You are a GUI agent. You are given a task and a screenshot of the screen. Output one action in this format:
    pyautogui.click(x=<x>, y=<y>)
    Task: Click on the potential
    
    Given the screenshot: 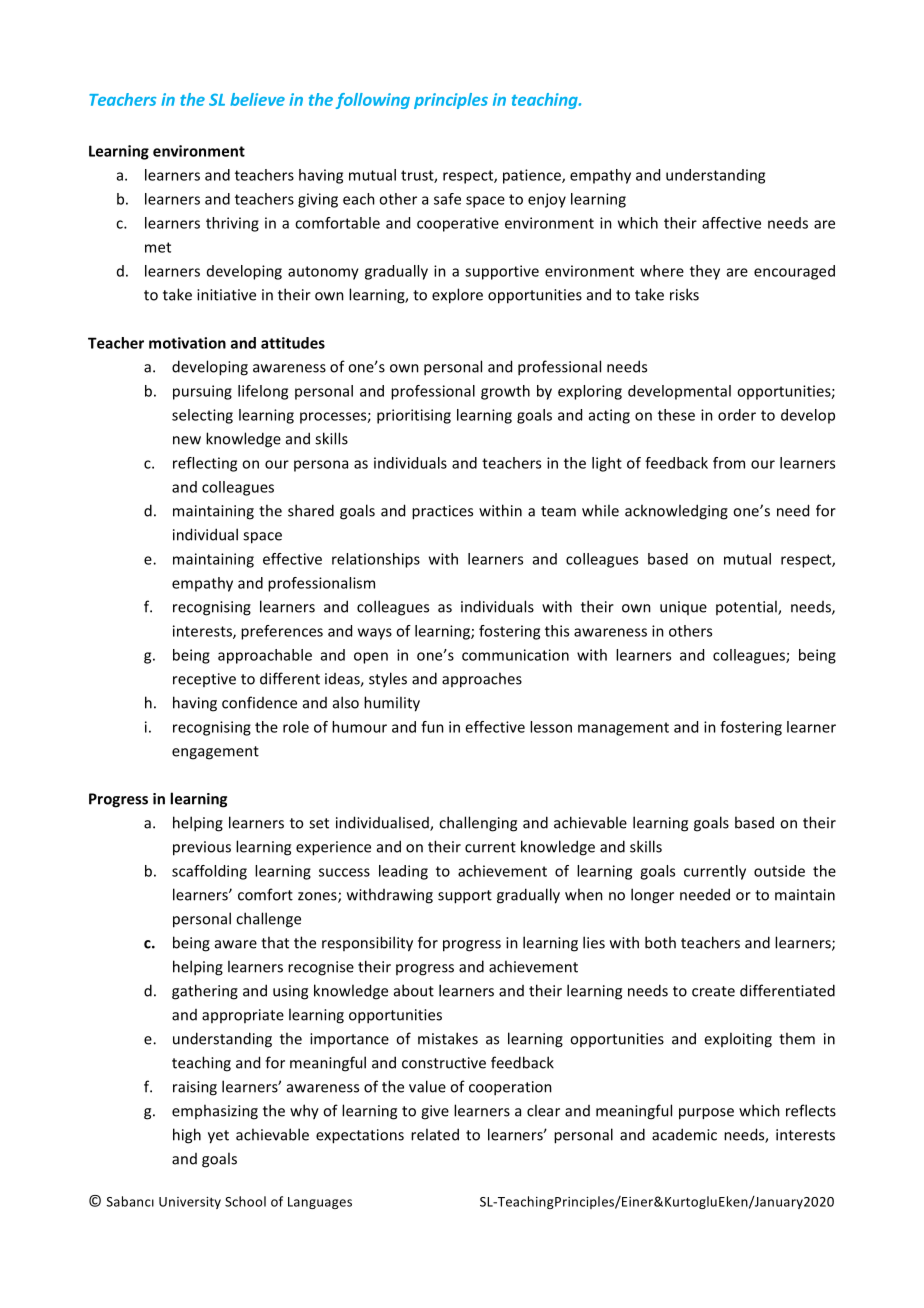 What is the action you would take?
    pyautogui.click(x=747, y=607)
